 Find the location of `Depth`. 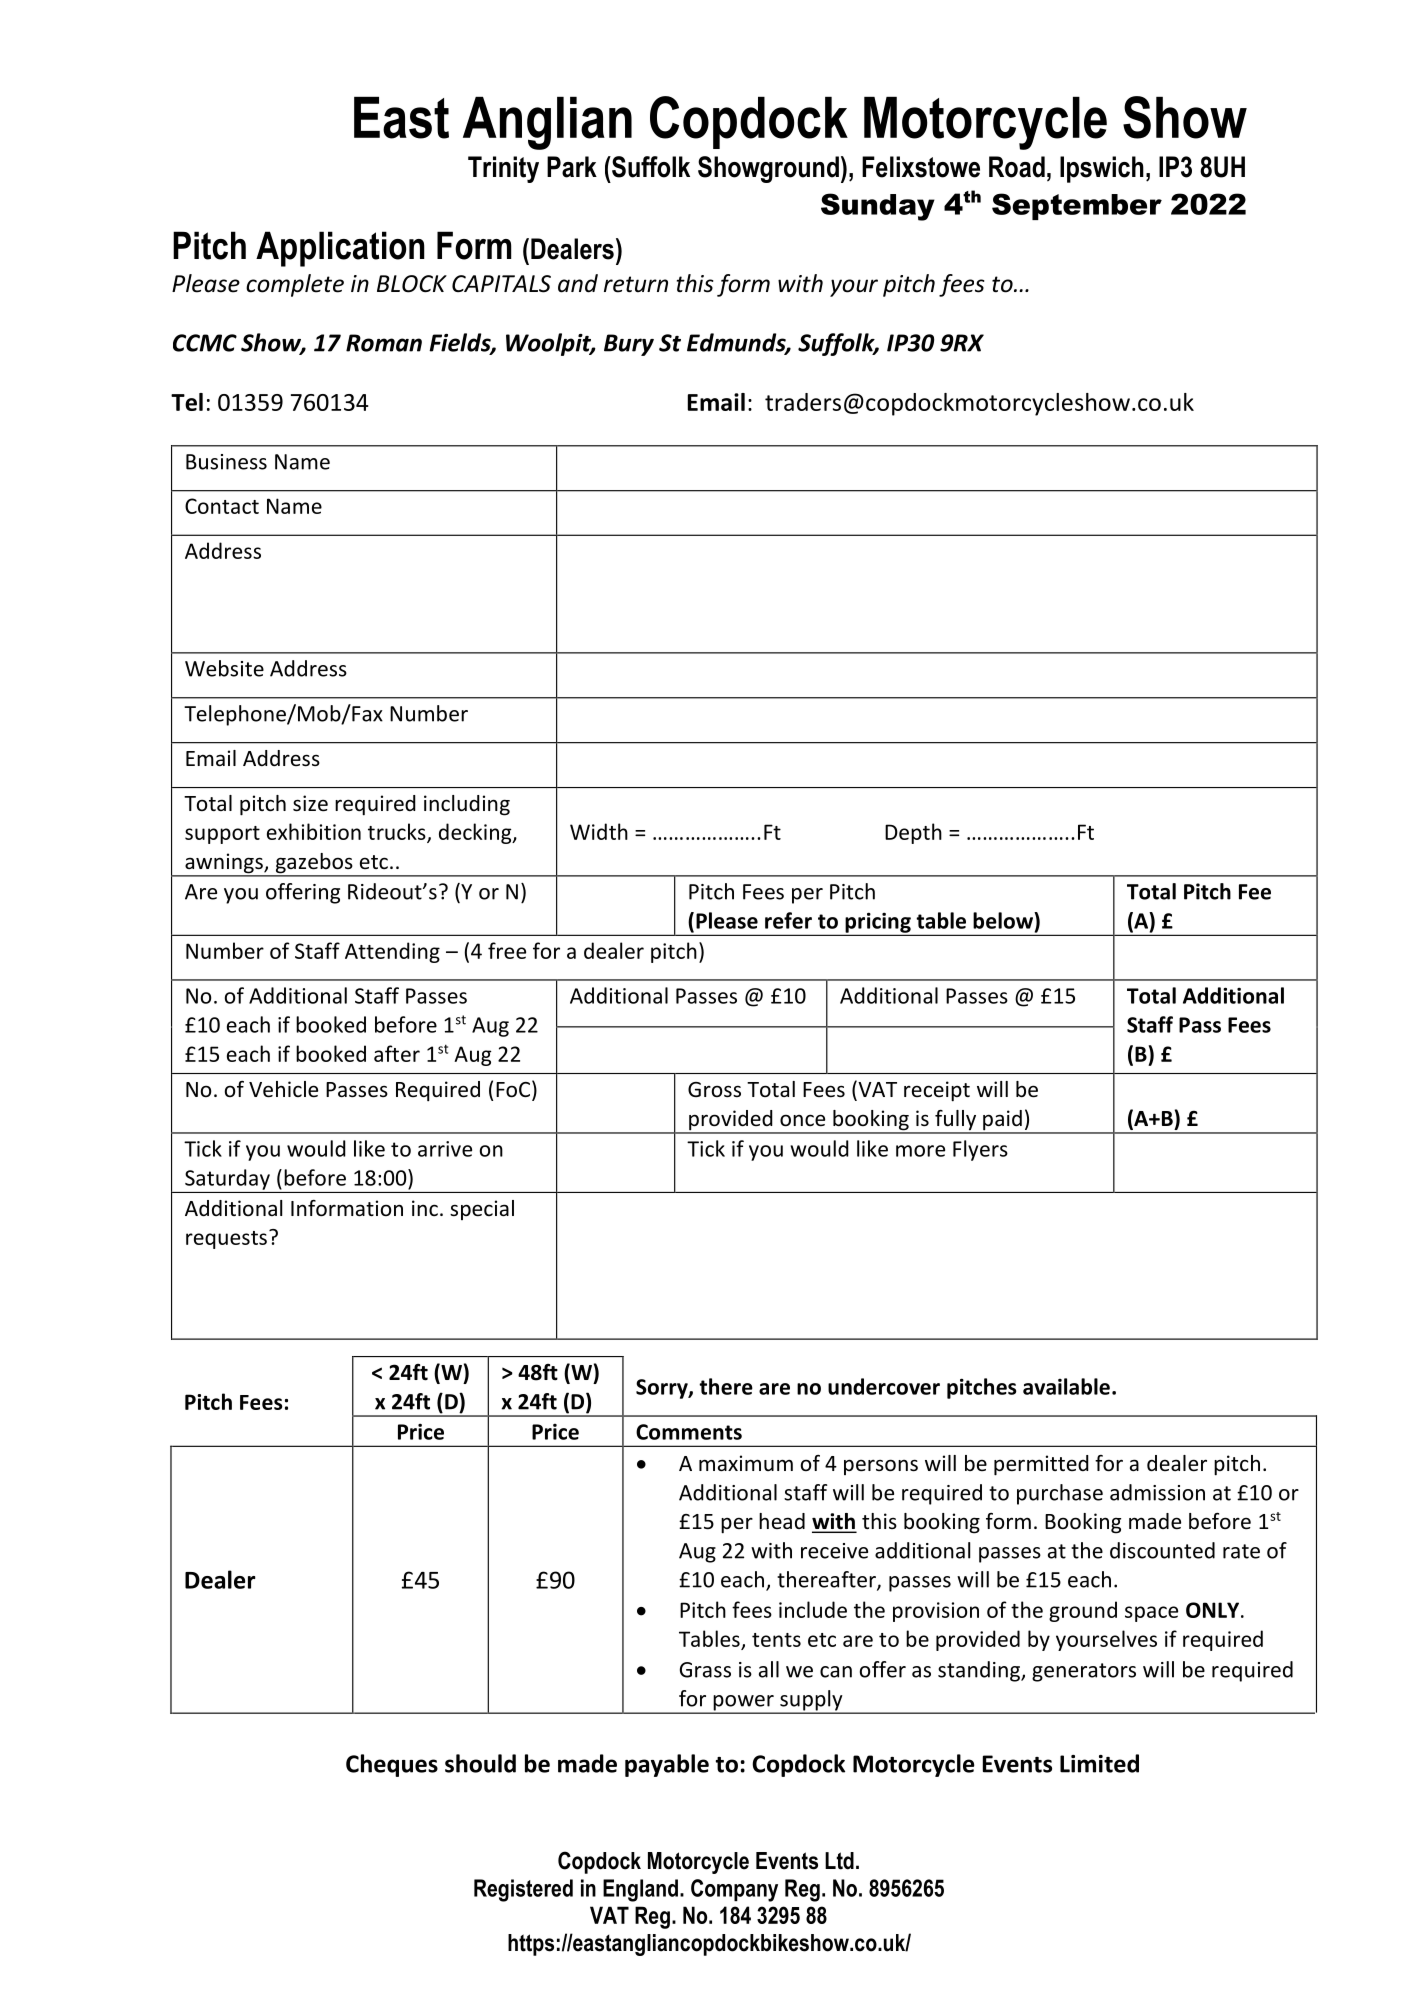

Depth is located at coordinates (913, 833).
